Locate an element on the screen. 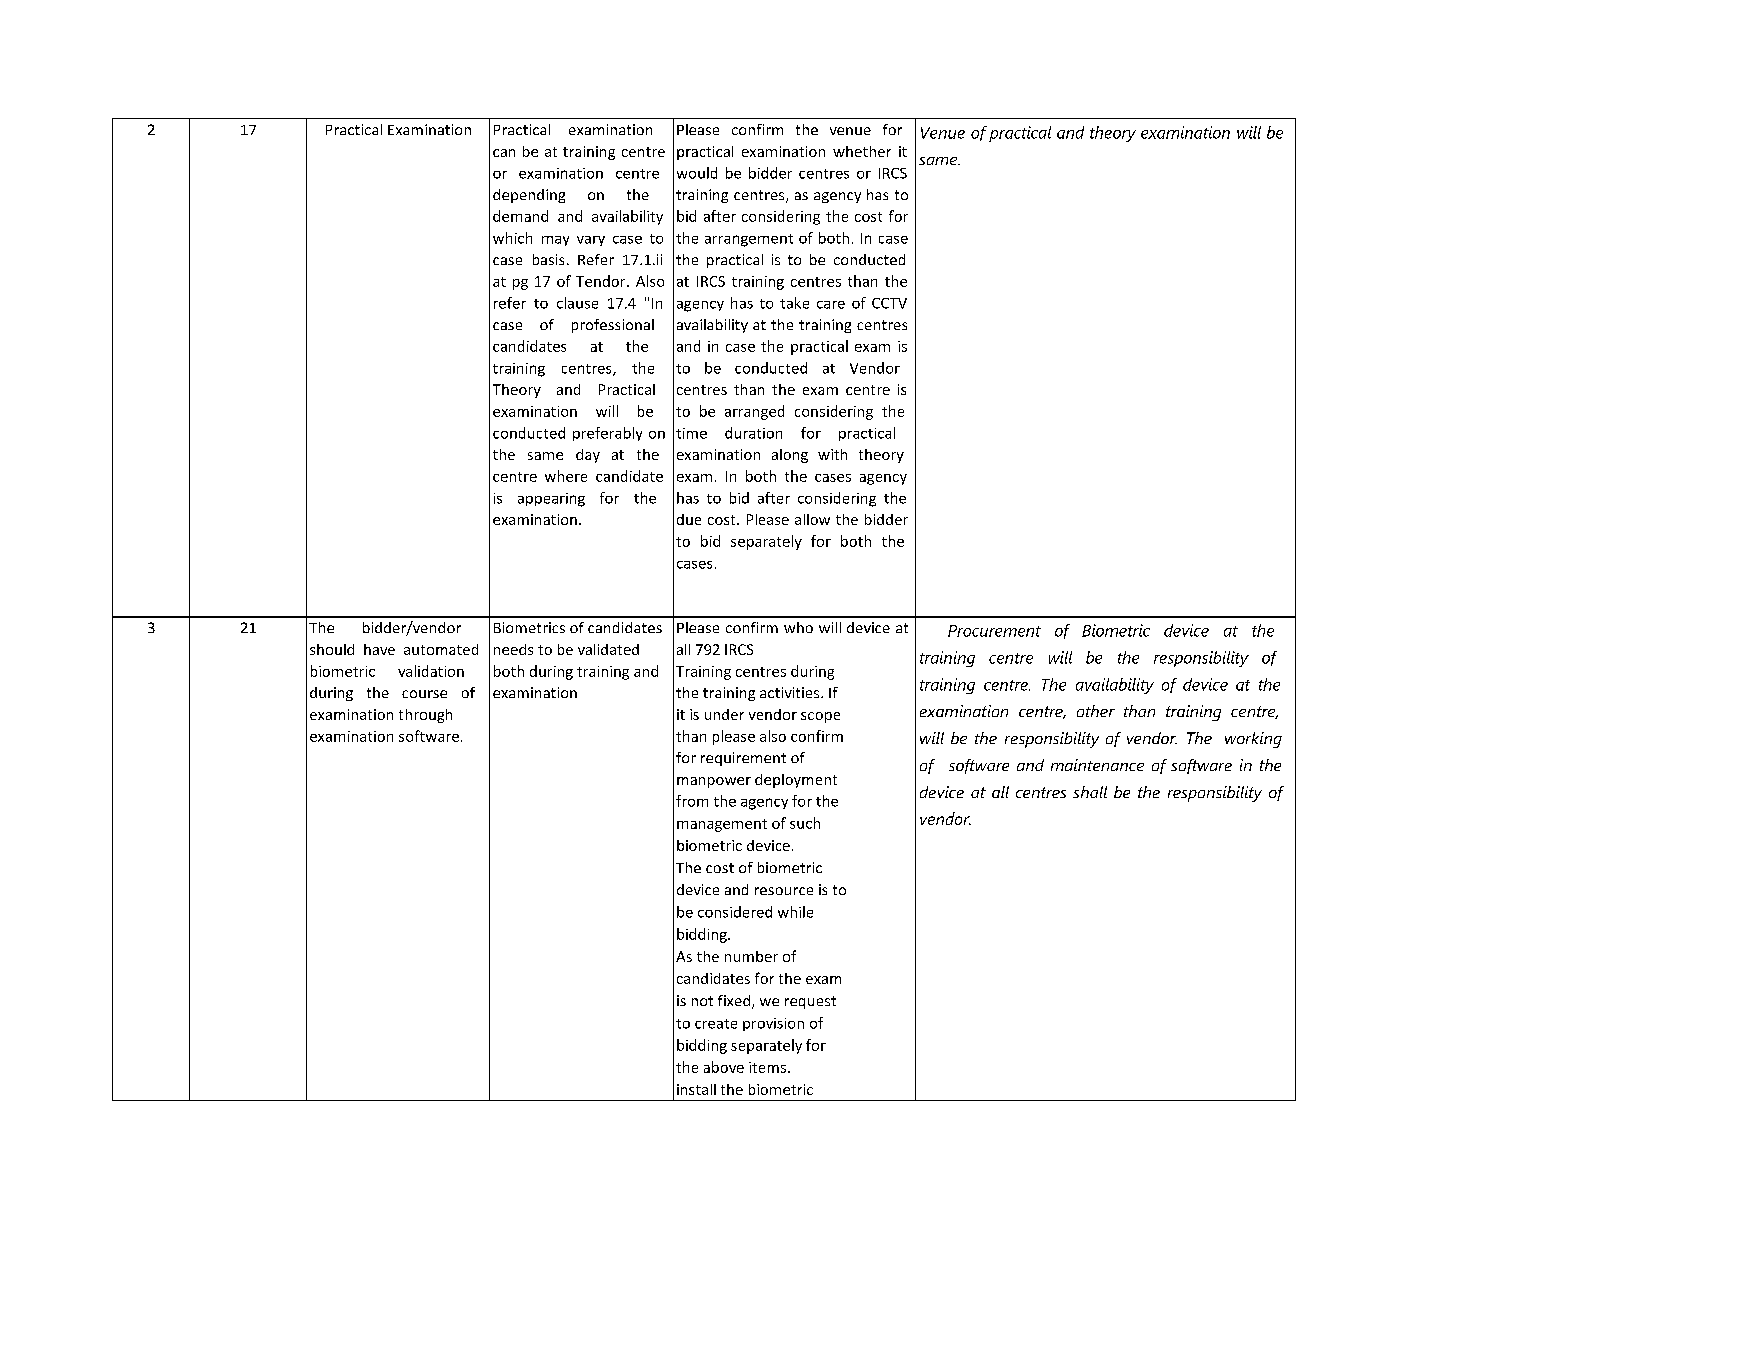 This screenshot has width=1744, height=1347. items is located at coordinates (767, 1067).
